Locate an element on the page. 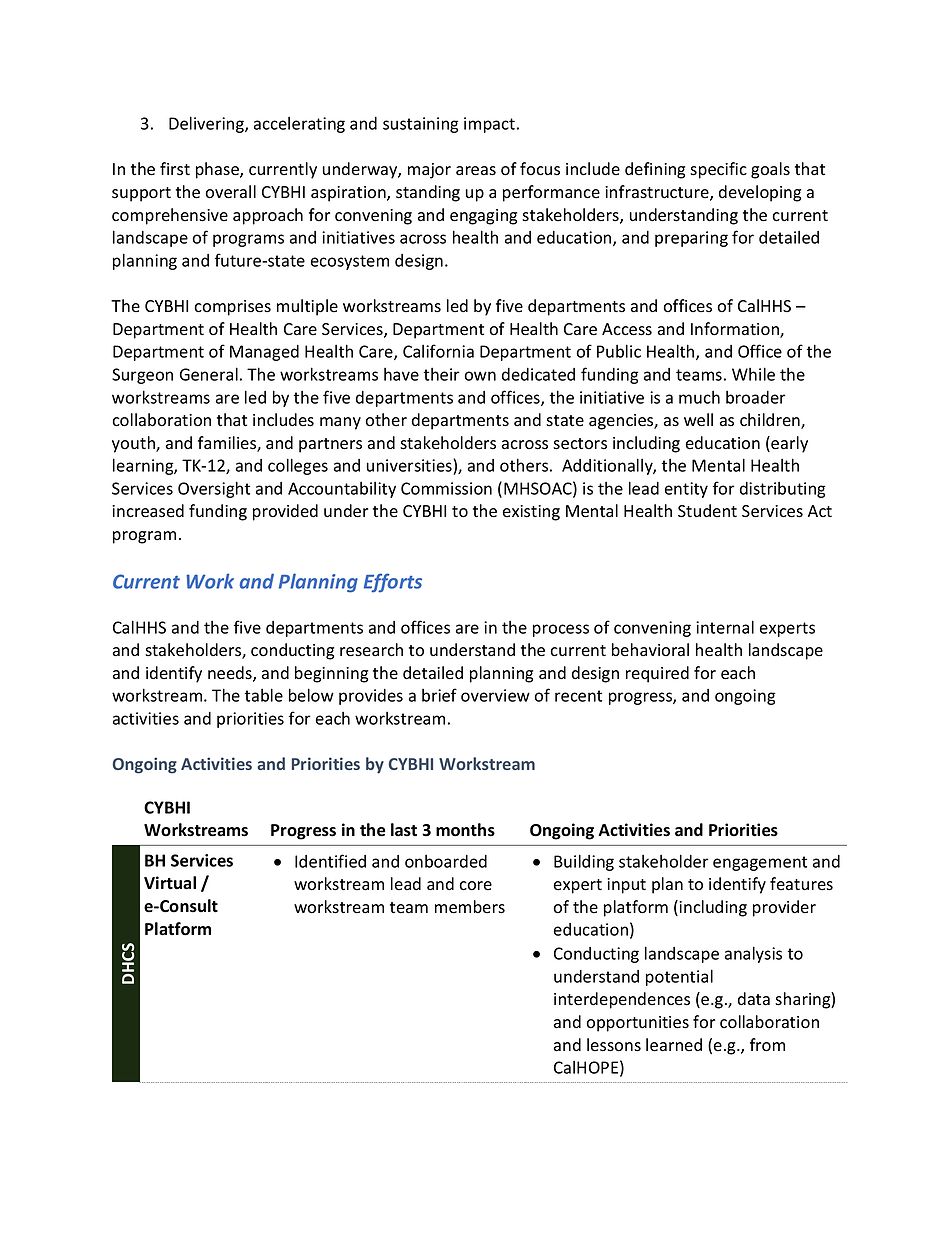  overview is located at coordinates (495, 695).
